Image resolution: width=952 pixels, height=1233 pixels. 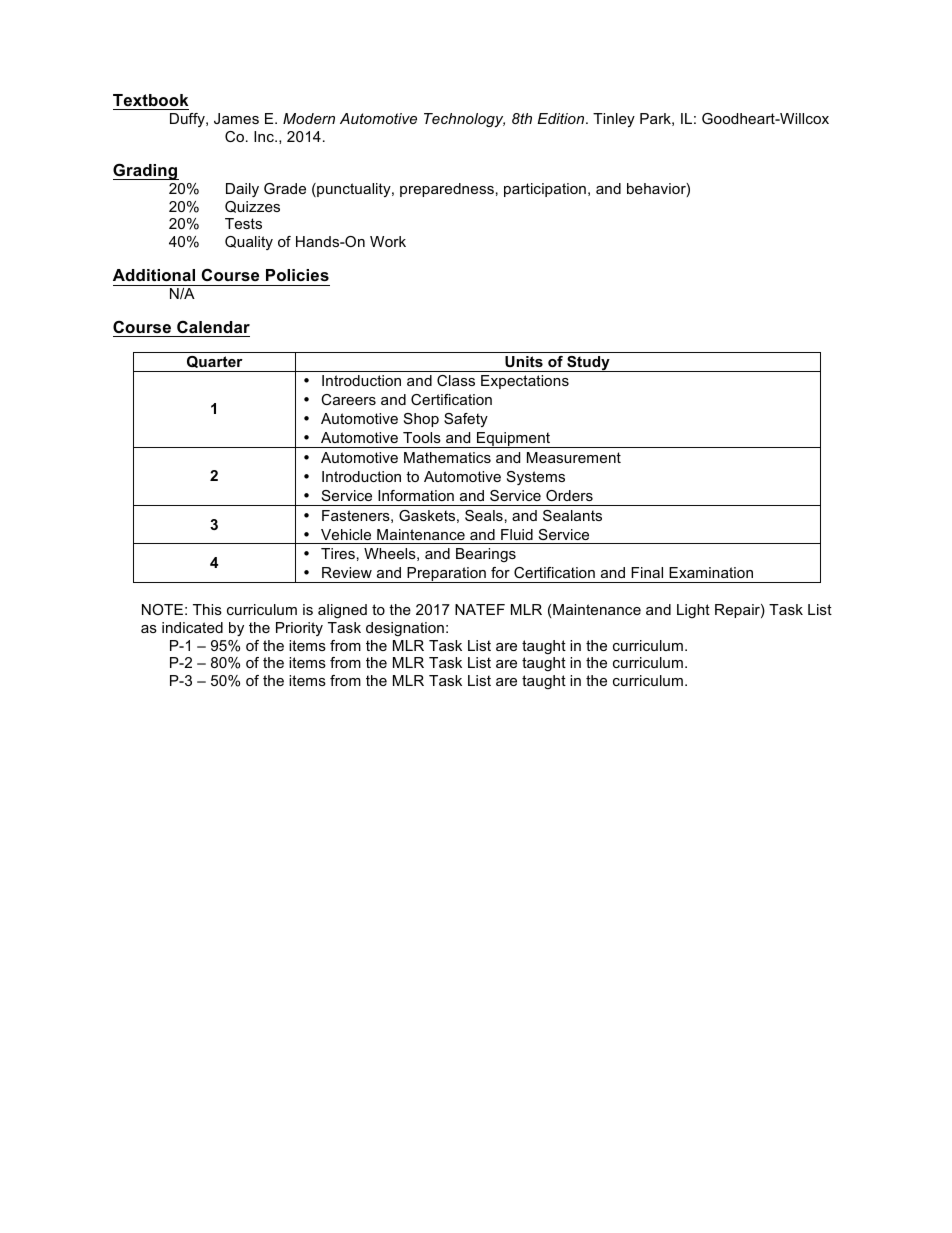 I want to click on Class, so click(x=456, y=380).
